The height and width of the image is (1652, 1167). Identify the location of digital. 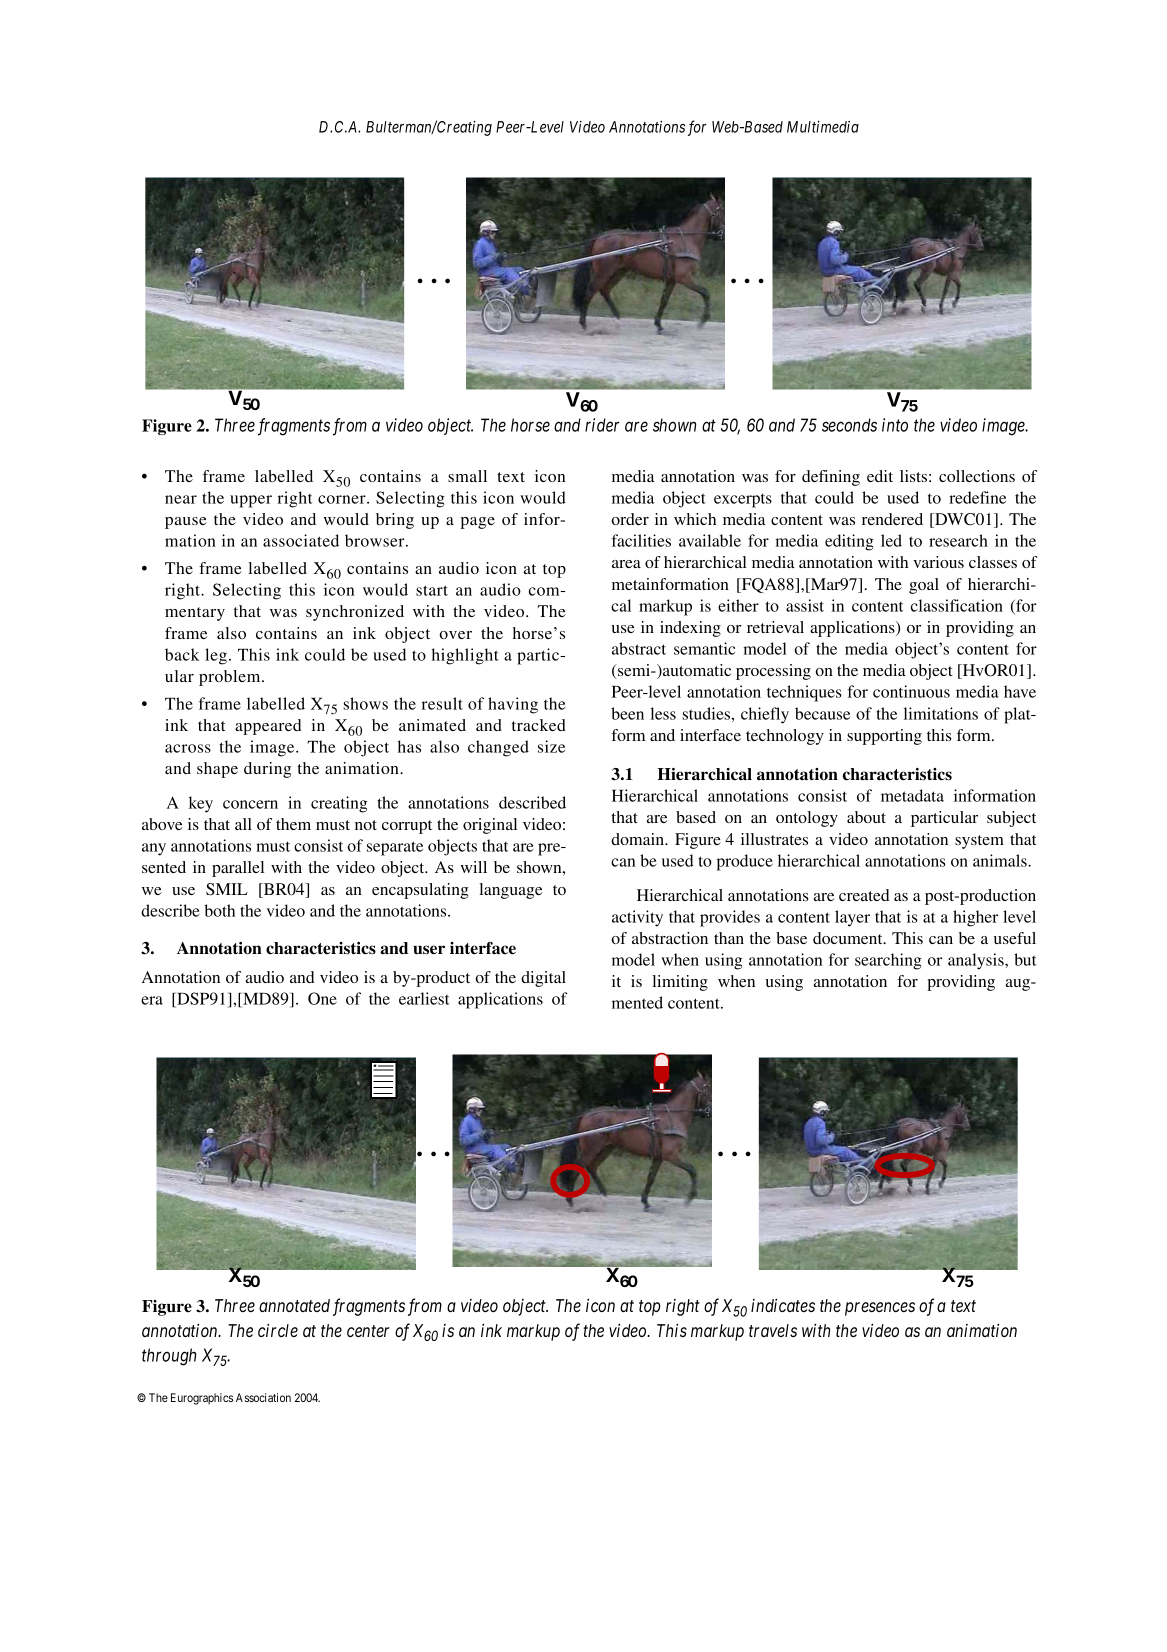
(543, 979).
